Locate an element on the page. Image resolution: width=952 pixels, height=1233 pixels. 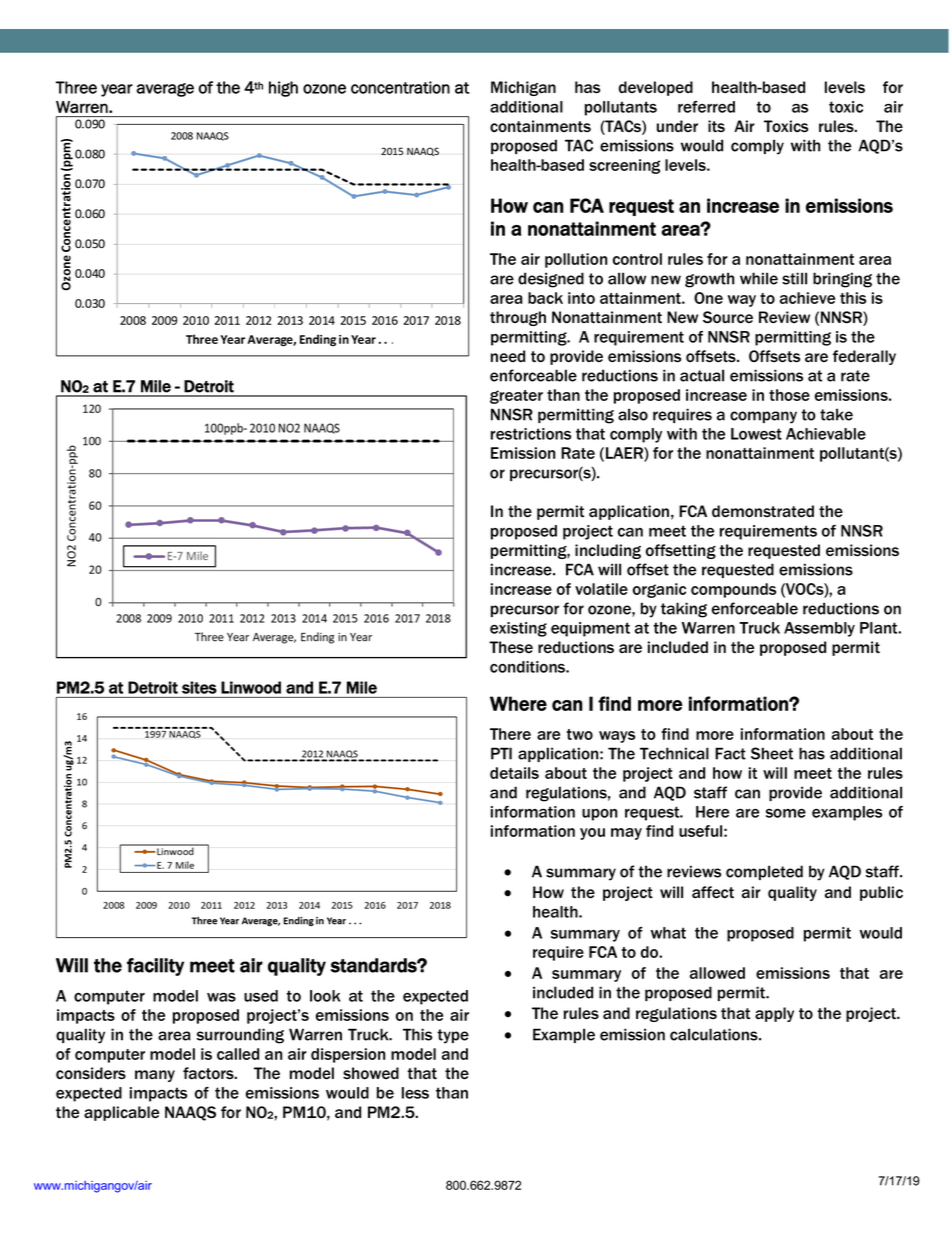
Ending is located at coordinates (318, 340).
